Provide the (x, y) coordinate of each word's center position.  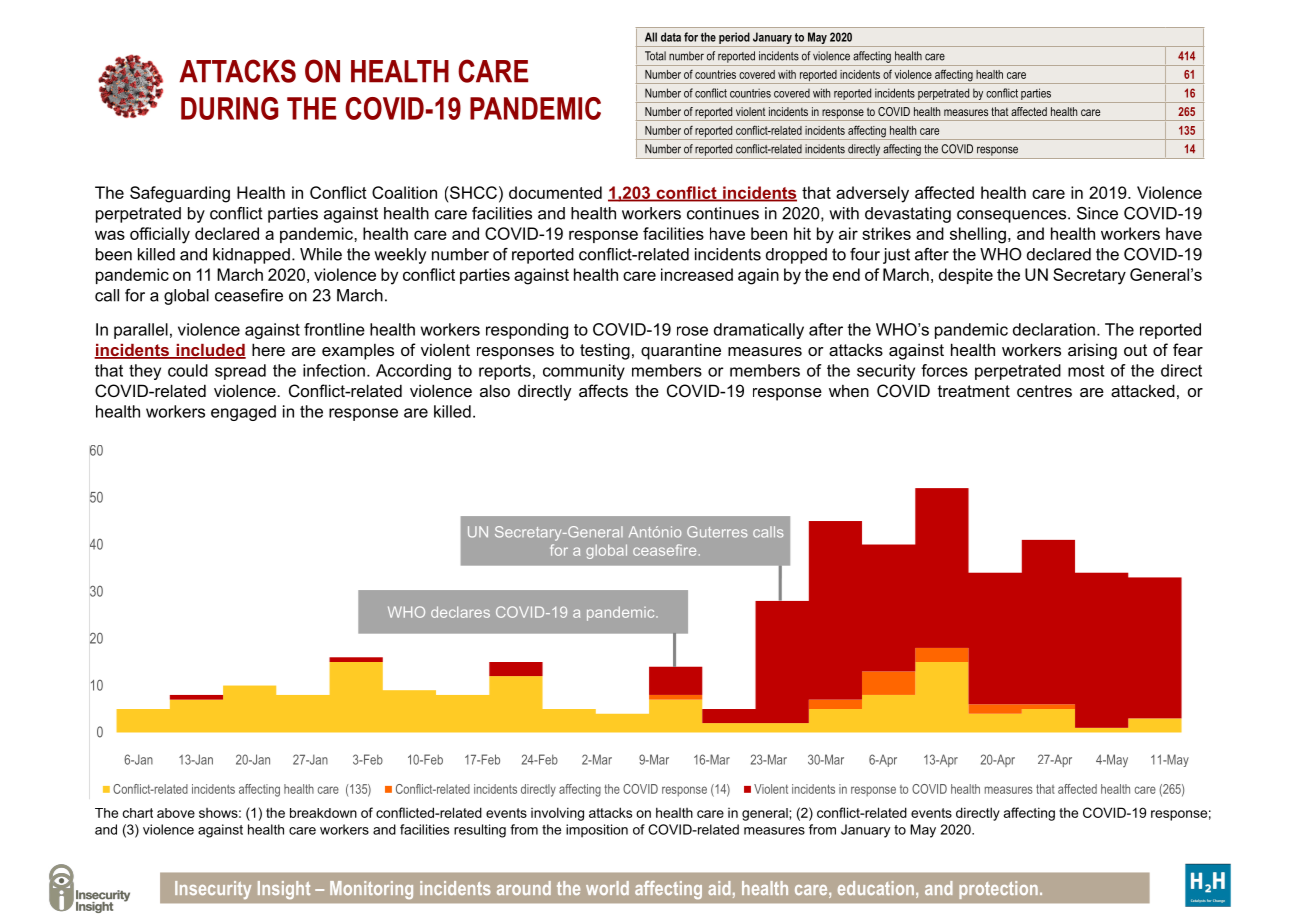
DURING (229, 108)
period (734, 39)
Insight (284, 890)
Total (655, 56)
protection (998, 890)
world (607, 888)
